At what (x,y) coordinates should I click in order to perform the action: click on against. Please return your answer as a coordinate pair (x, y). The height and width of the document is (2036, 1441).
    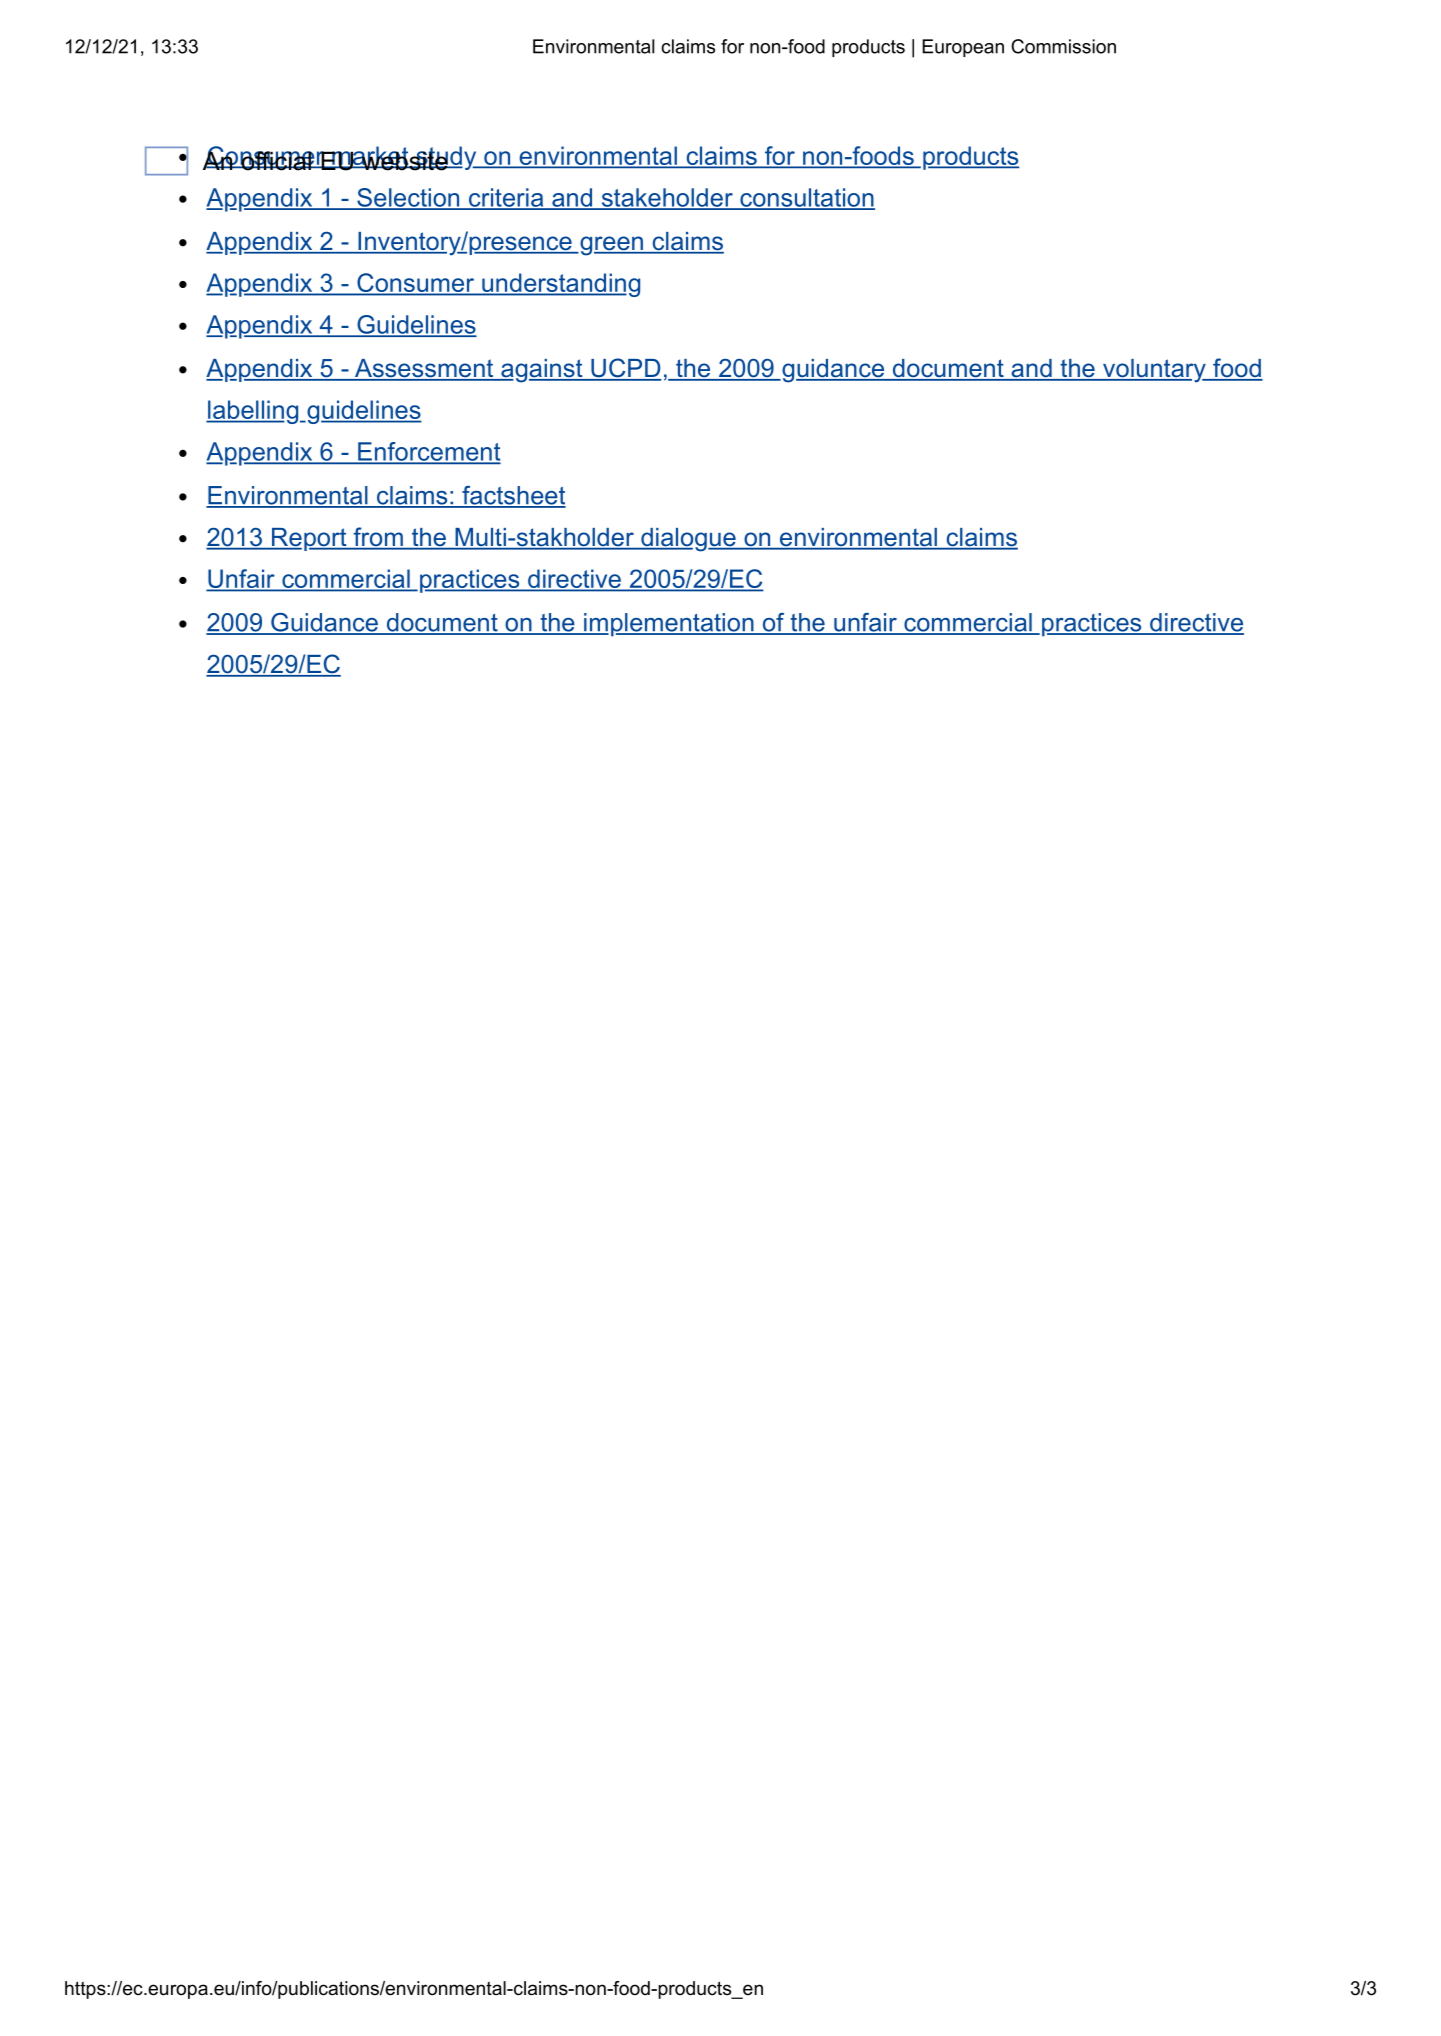
    Looking at the image, I should click on (542, 371).
